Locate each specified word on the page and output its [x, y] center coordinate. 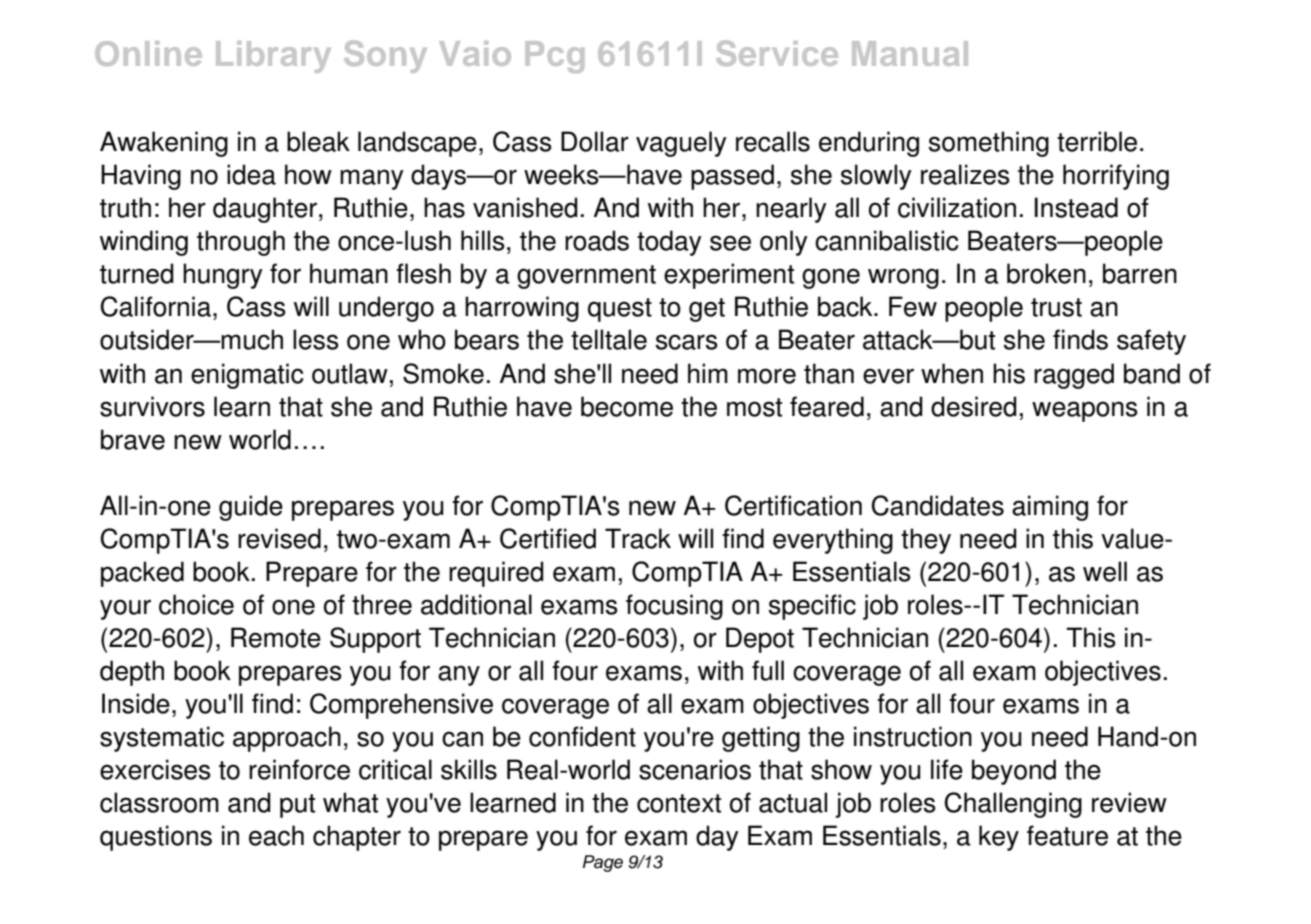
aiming [1050, 508]
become [627, 406]
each [276, 835]
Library [273, 57]
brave [133, 439]
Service [777, 53]
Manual [910, 53]
